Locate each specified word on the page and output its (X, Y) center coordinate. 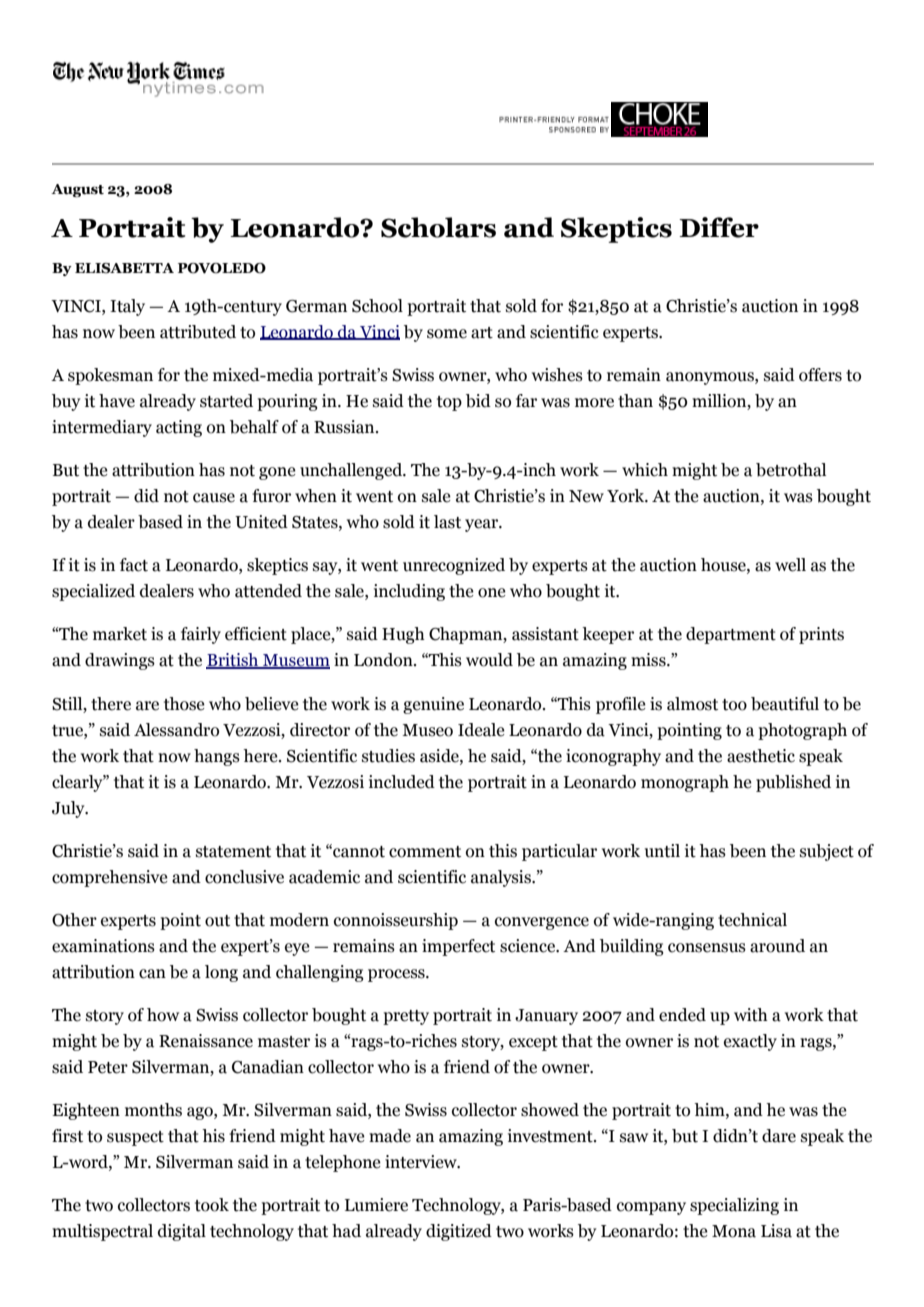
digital (182, 1232)
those (184, 704)
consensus (707, 948)
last (447, 522)
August (77, 190)
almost (692, 704)
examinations (103, 946)
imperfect (458, 947)
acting (179, 428)
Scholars (438, 227)
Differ (719, 227)
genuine (433, 705)
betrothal (791, 470)
